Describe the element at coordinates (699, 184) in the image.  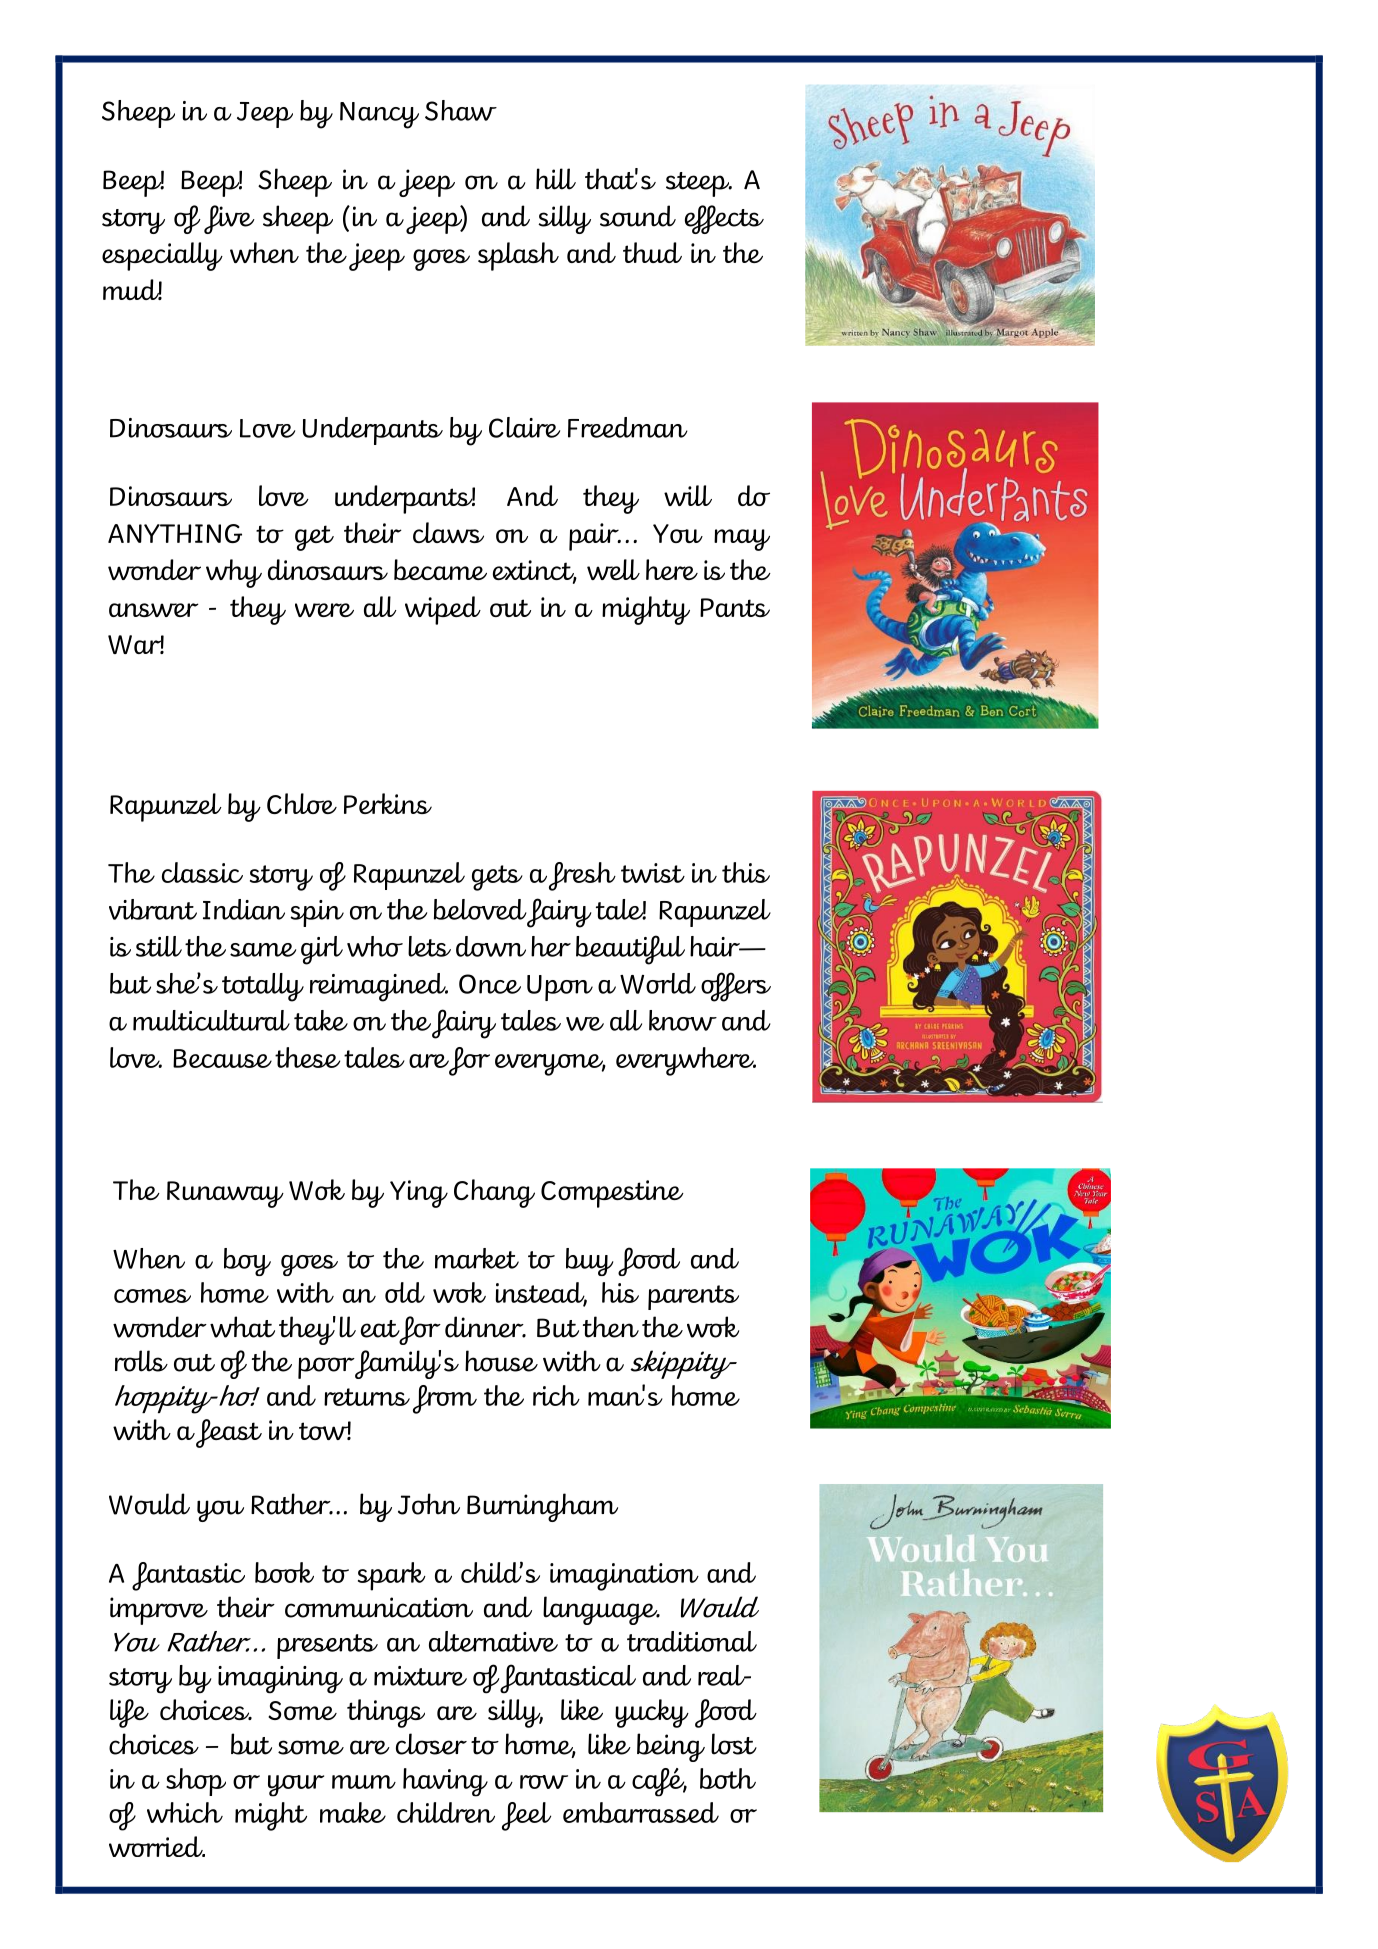
I see `steep` at that location.
